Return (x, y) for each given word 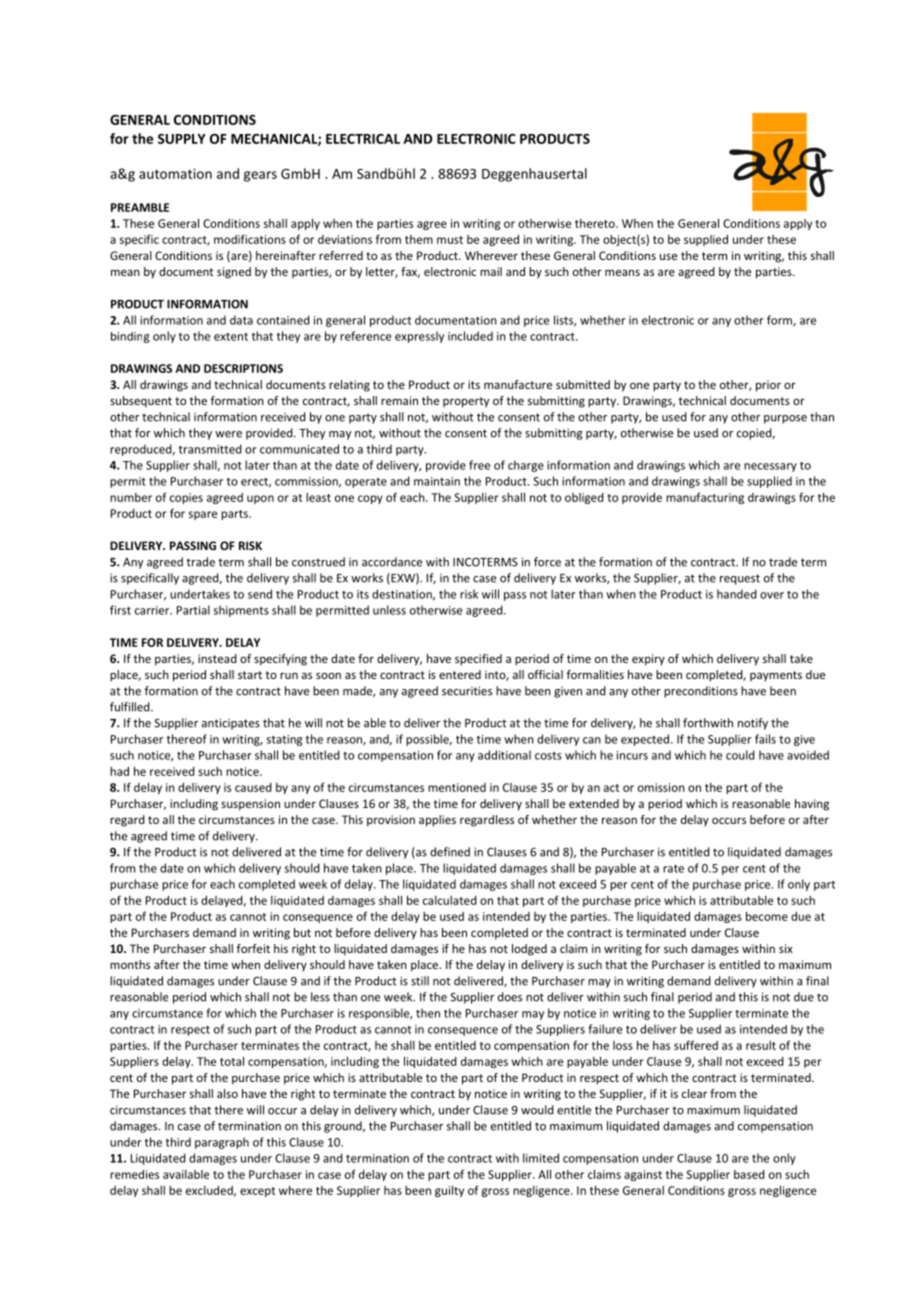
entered (460, 674)
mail (491, 271)
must (450, 240)
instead (217, 658)
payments (776, 676)
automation (175, 173)
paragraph (222, 1143)
